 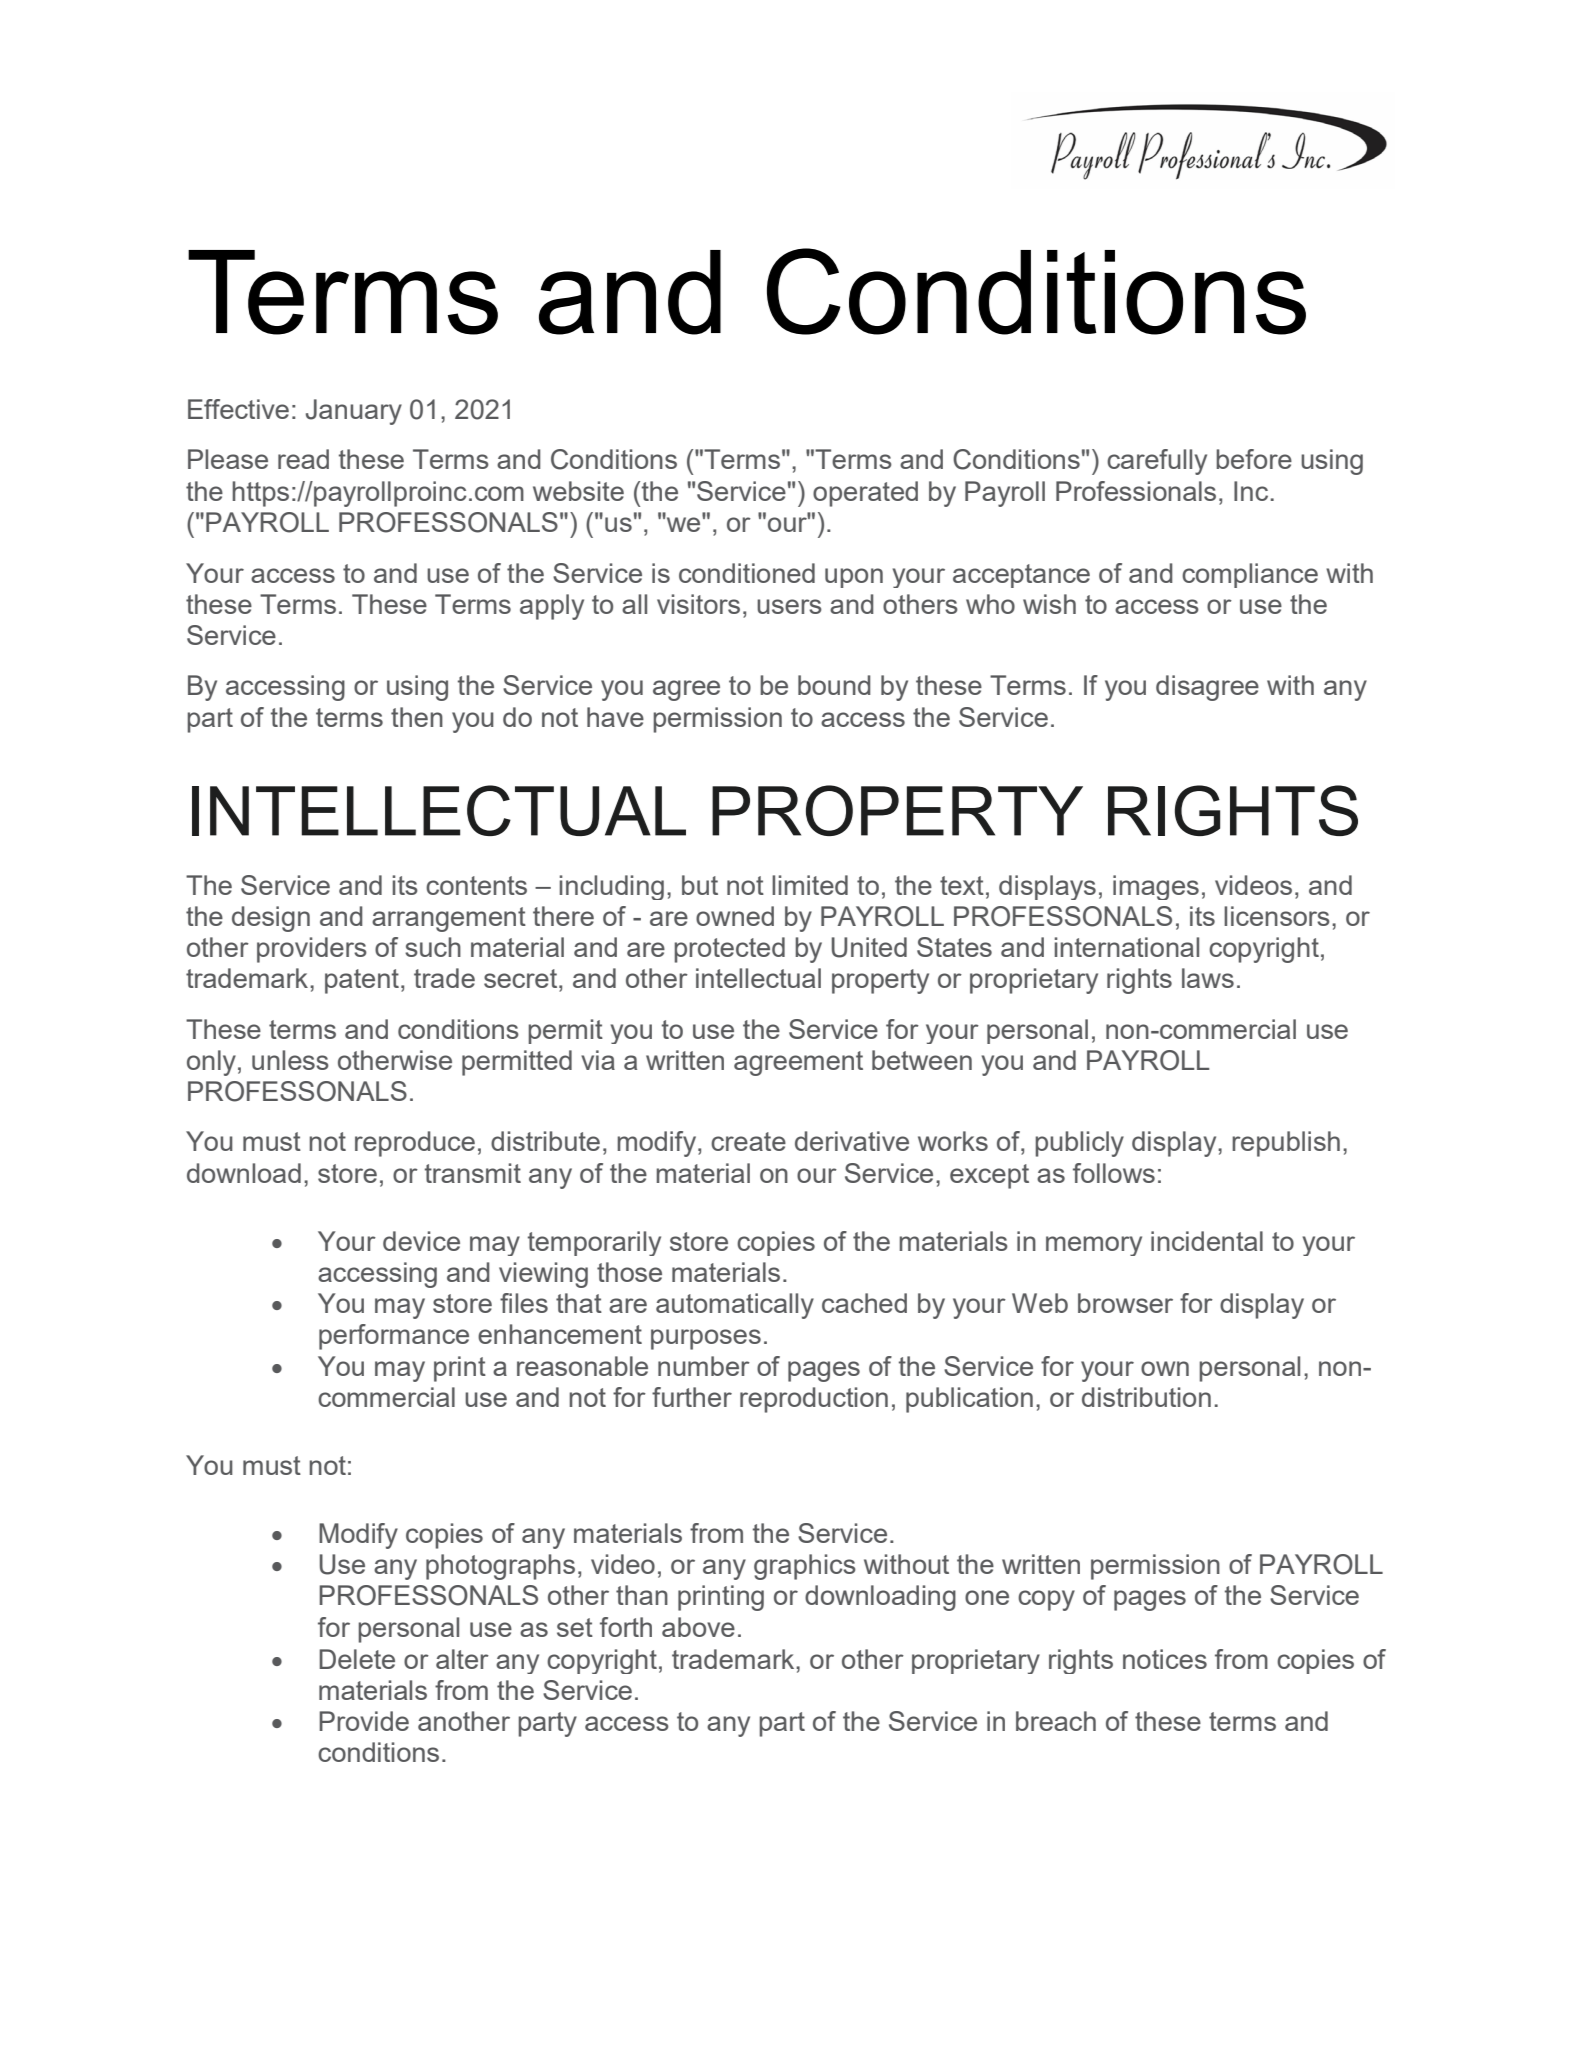 I want to click on above, so click(x=698, y=1627).
